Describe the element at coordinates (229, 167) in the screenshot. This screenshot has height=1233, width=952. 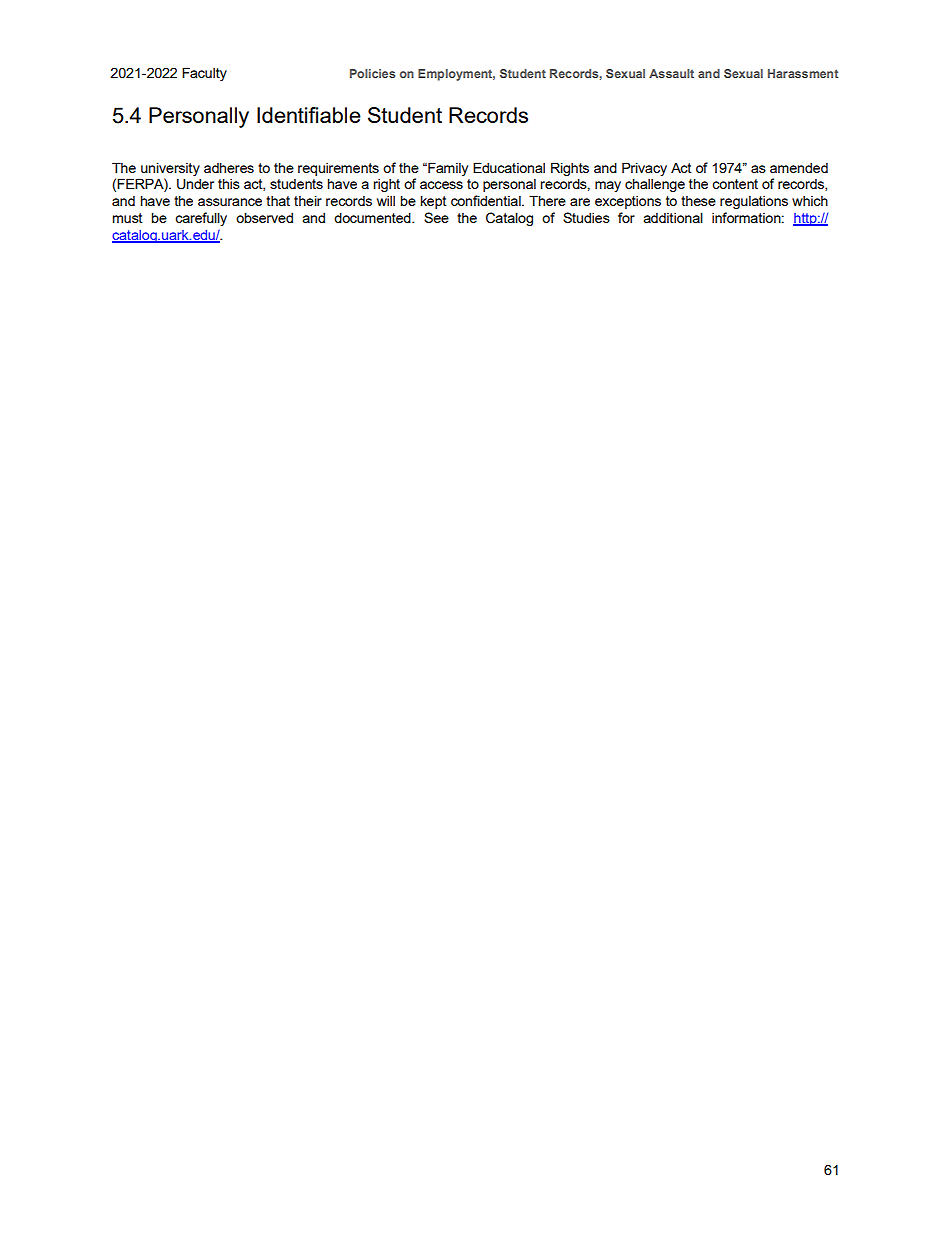
I see `adheres` at that location.
